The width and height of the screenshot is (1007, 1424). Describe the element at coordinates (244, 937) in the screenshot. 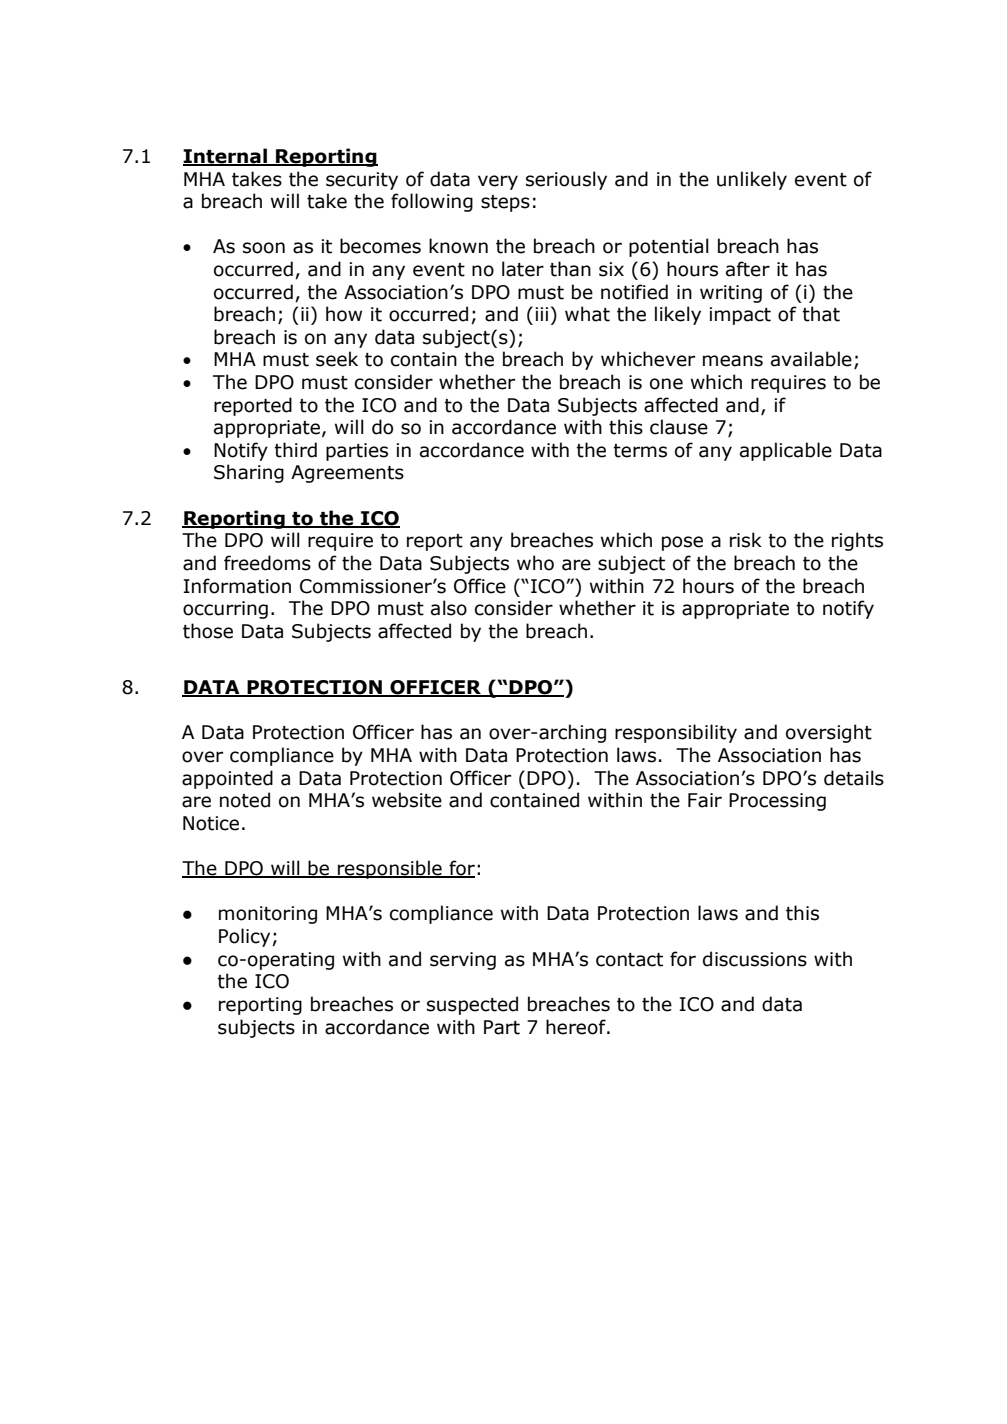

I see `Policy` at that location.
